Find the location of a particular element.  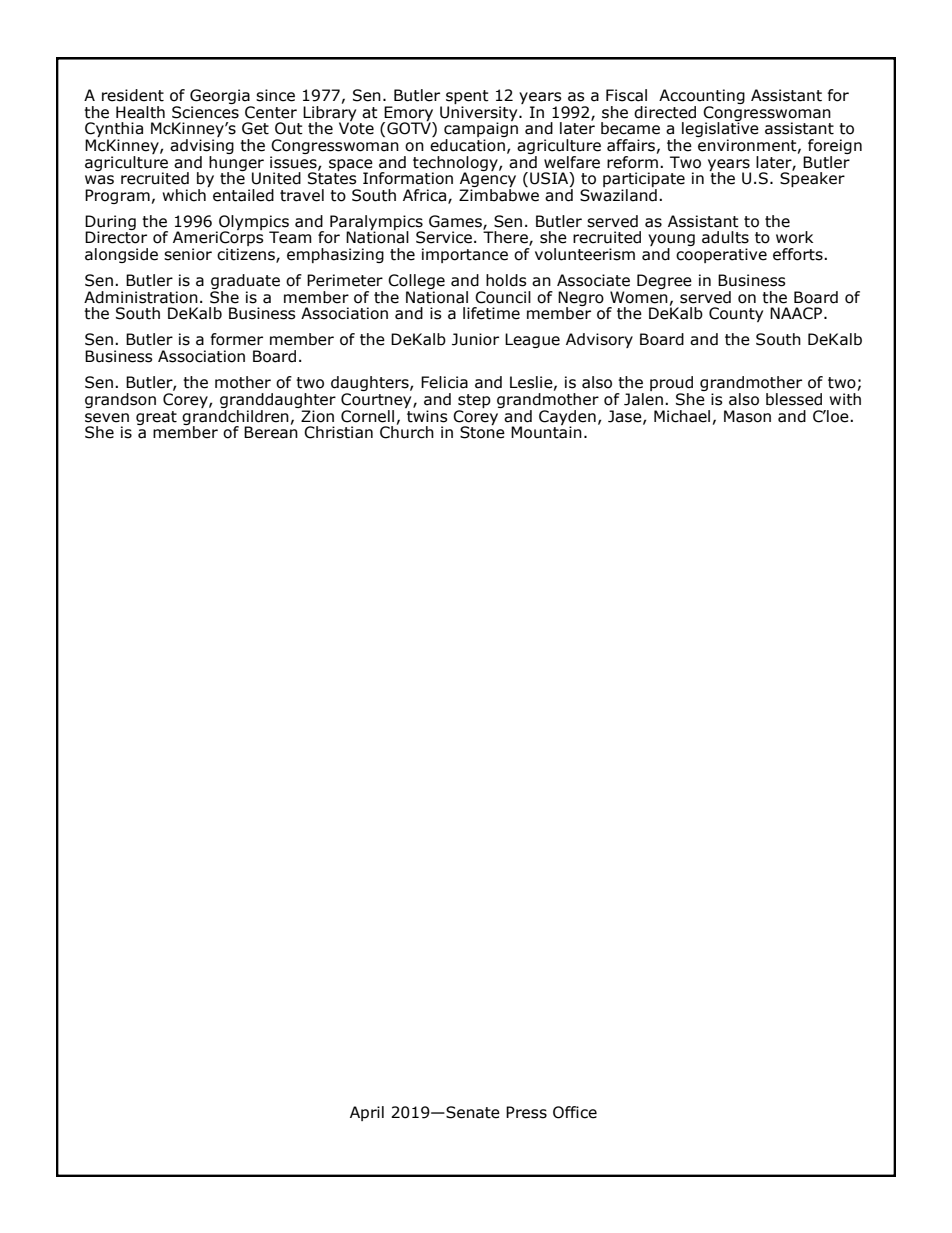

Michael is located at coordinates (682, 416).
